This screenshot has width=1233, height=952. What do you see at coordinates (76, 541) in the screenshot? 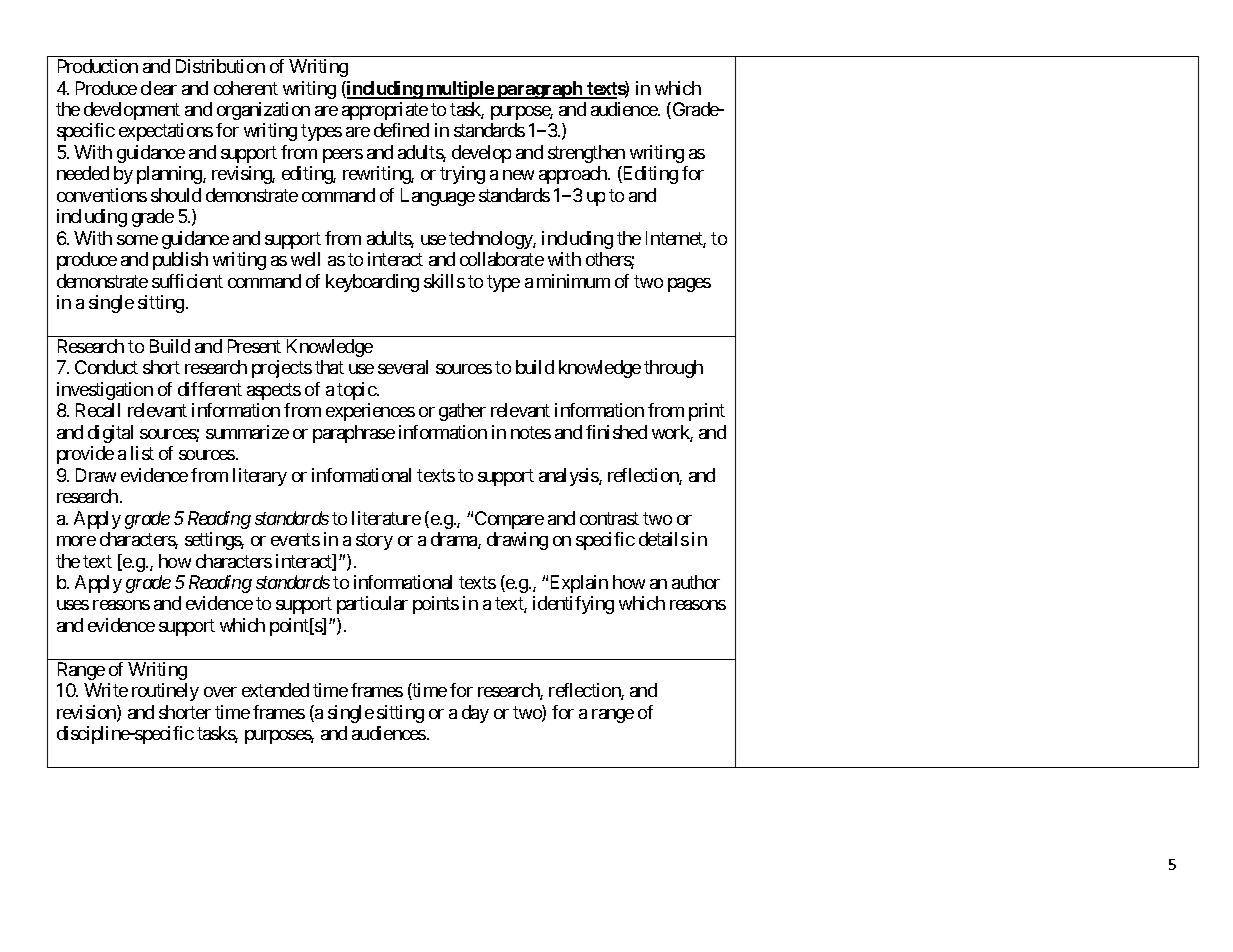
I see `more` at bounding box center [76, 541].
